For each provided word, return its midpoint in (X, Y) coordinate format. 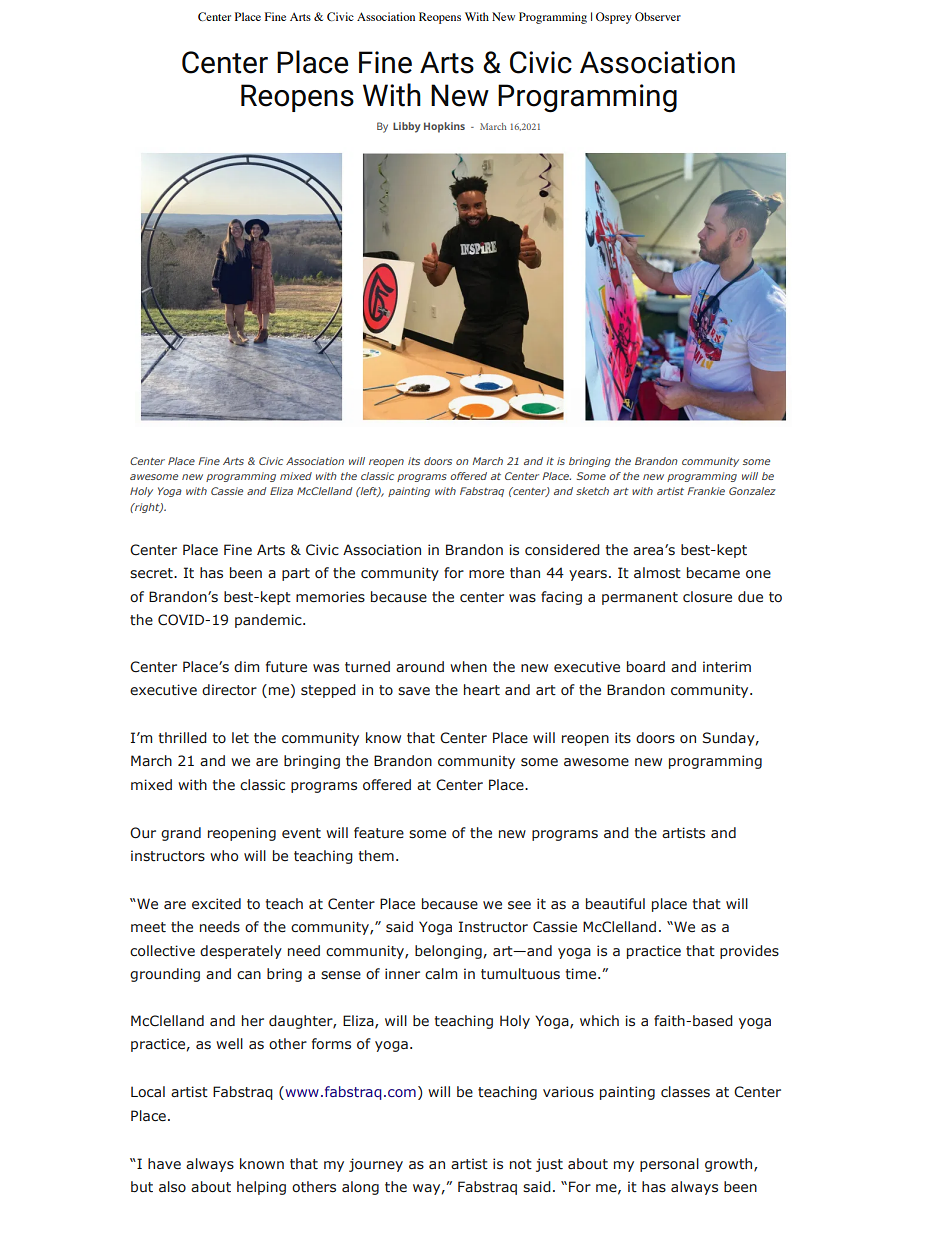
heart (482, 689)
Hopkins (444, 127)
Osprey (614, 18)
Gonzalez (752, 491)
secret (152, 573)
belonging (448, 952)
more (486, 574)
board (646, 667)
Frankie (706, 491)
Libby (406, 127)
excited (216, 903)
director (229, 689)
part (296, 574)
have (164, 1164)
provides (749, 952)
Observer (658, 16)
